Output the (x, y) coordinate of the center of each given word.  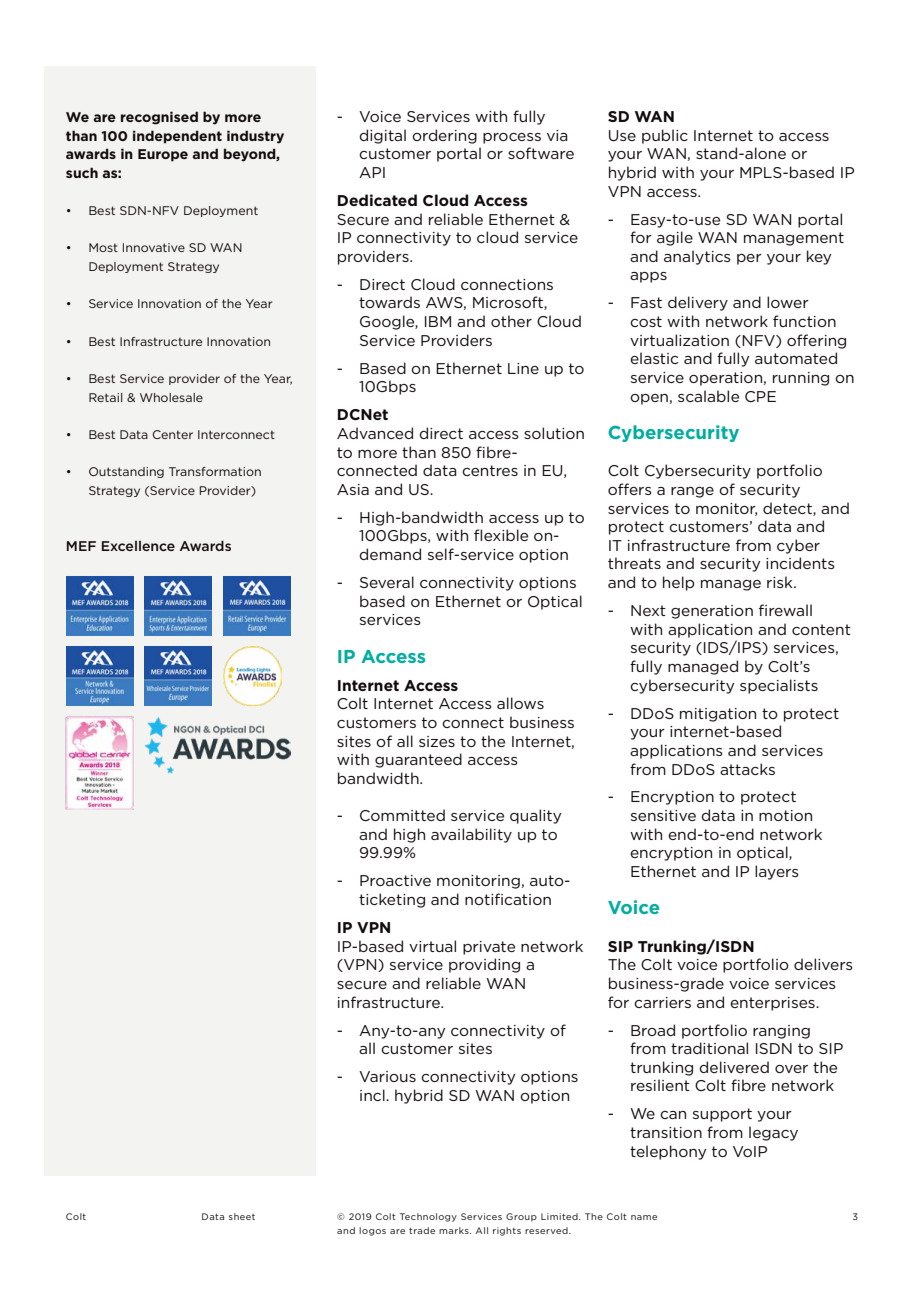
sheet (242, 1216)
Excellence (138, 546)
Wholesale (171, 397)
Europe (163, 155)
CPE (760, 396)
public (665, 136)
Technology (428, 1217)
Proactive (395, 880)
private (489, 948)
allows (520, 703)
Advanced (375, 433)
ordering (444, 136)
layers (777, 872)
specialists (779, 686)
